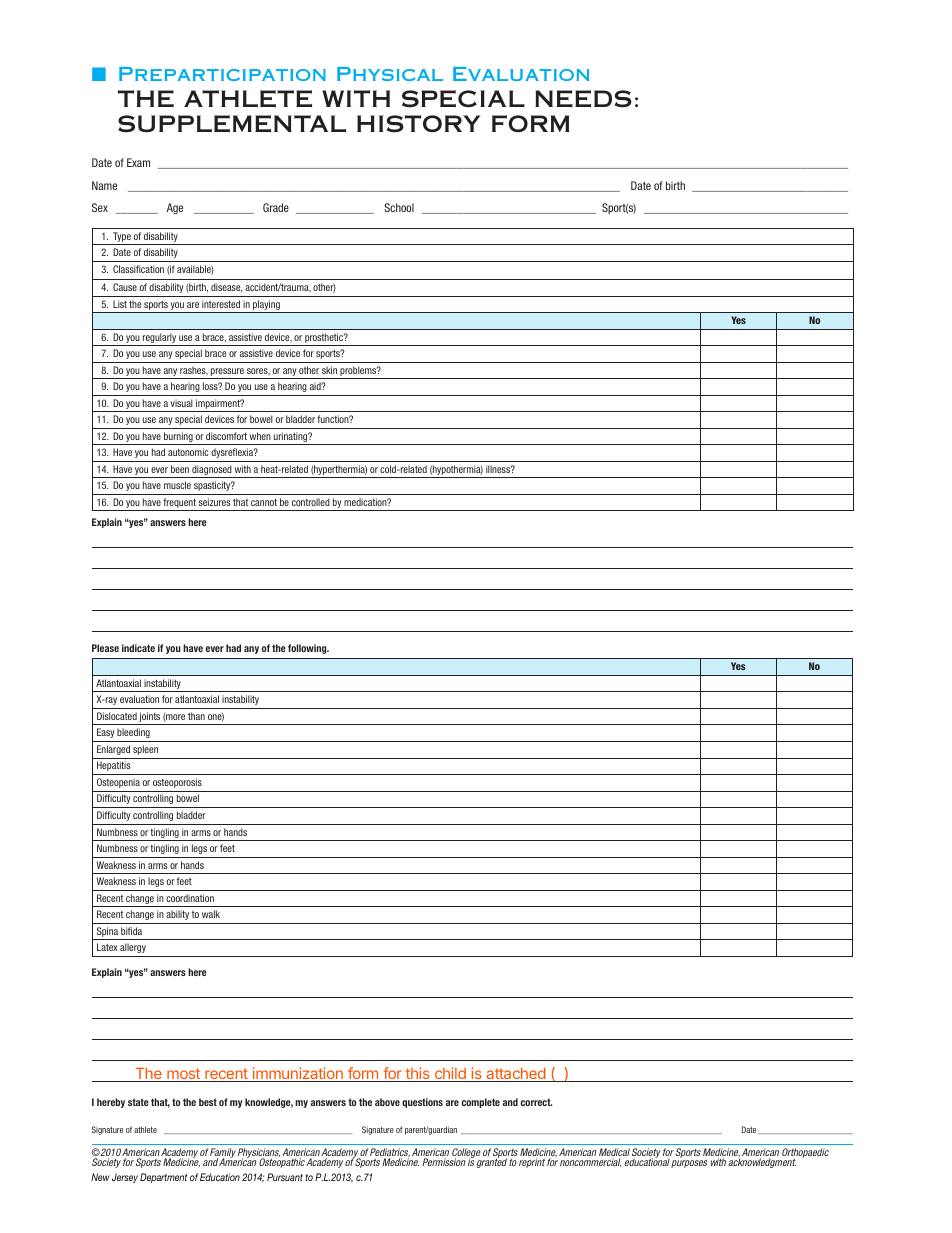 The width and height of the image is (952, 1233). I want to click on walk, so click(211, 914).
